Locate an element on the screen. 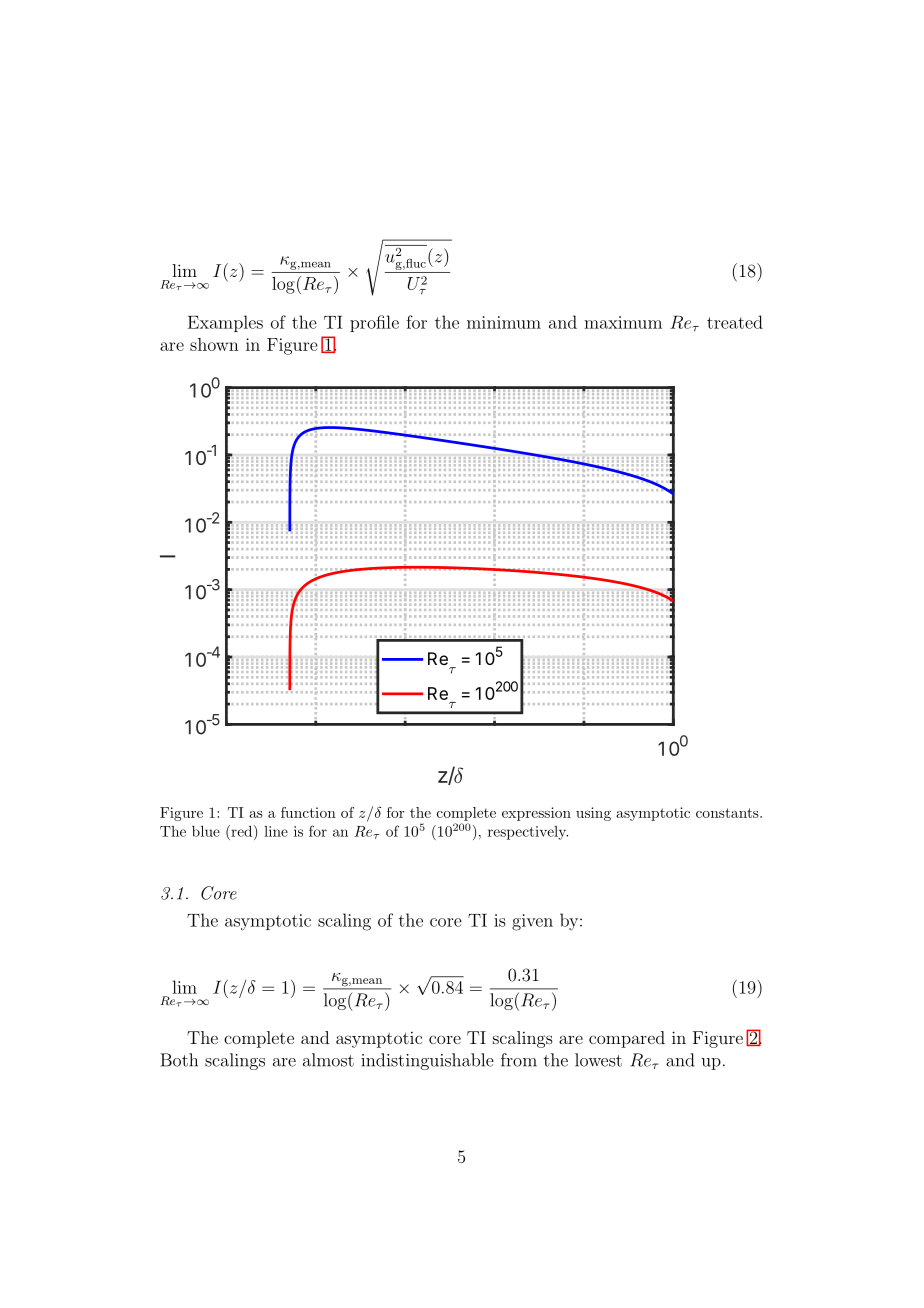 The width and height of the screenshot is (924, 1308). shown is located at coordinates (214, 344).
